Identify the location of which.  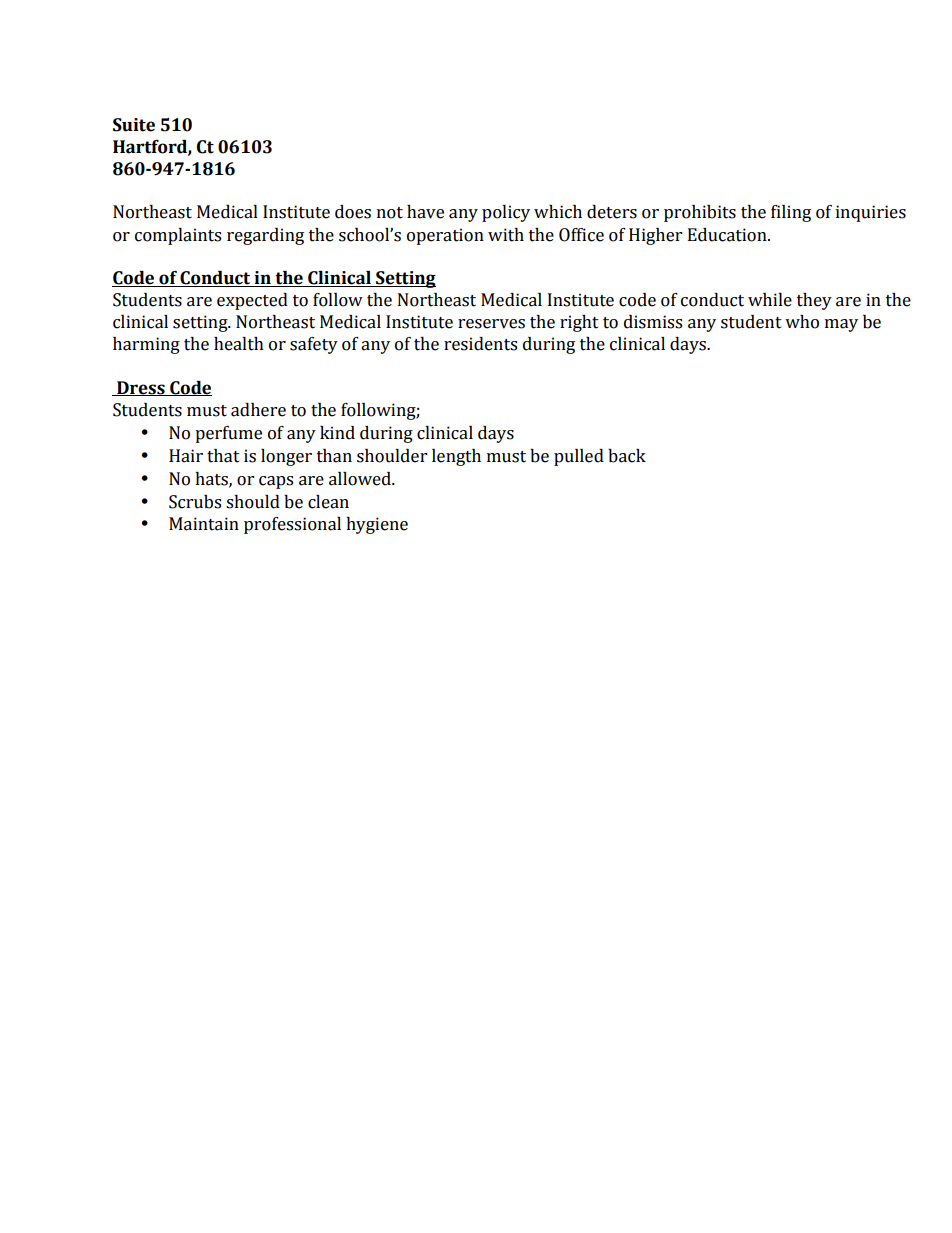
(558, 212).
